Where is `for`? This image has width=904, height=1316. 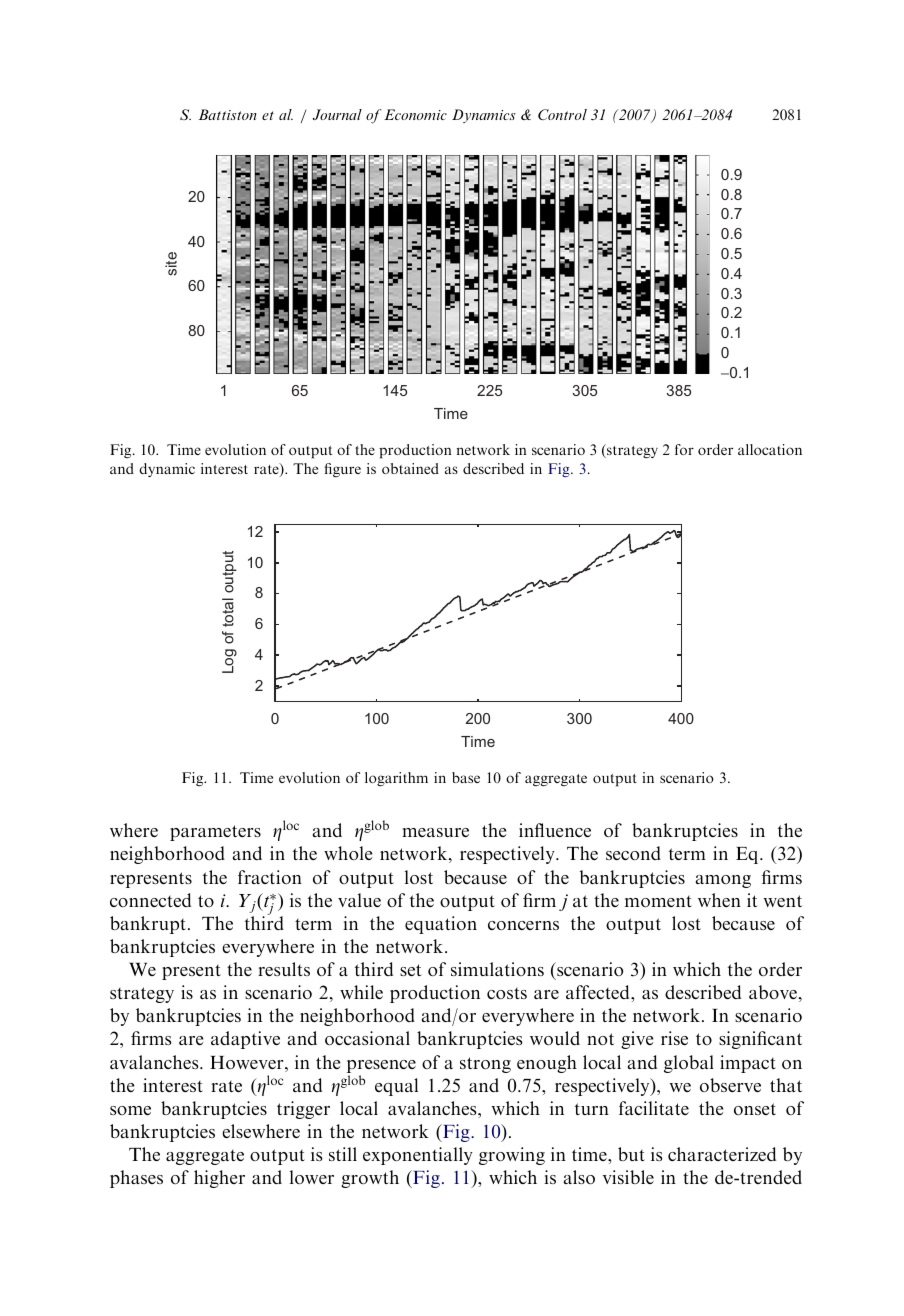 for is located at coordinates (684, 449).
